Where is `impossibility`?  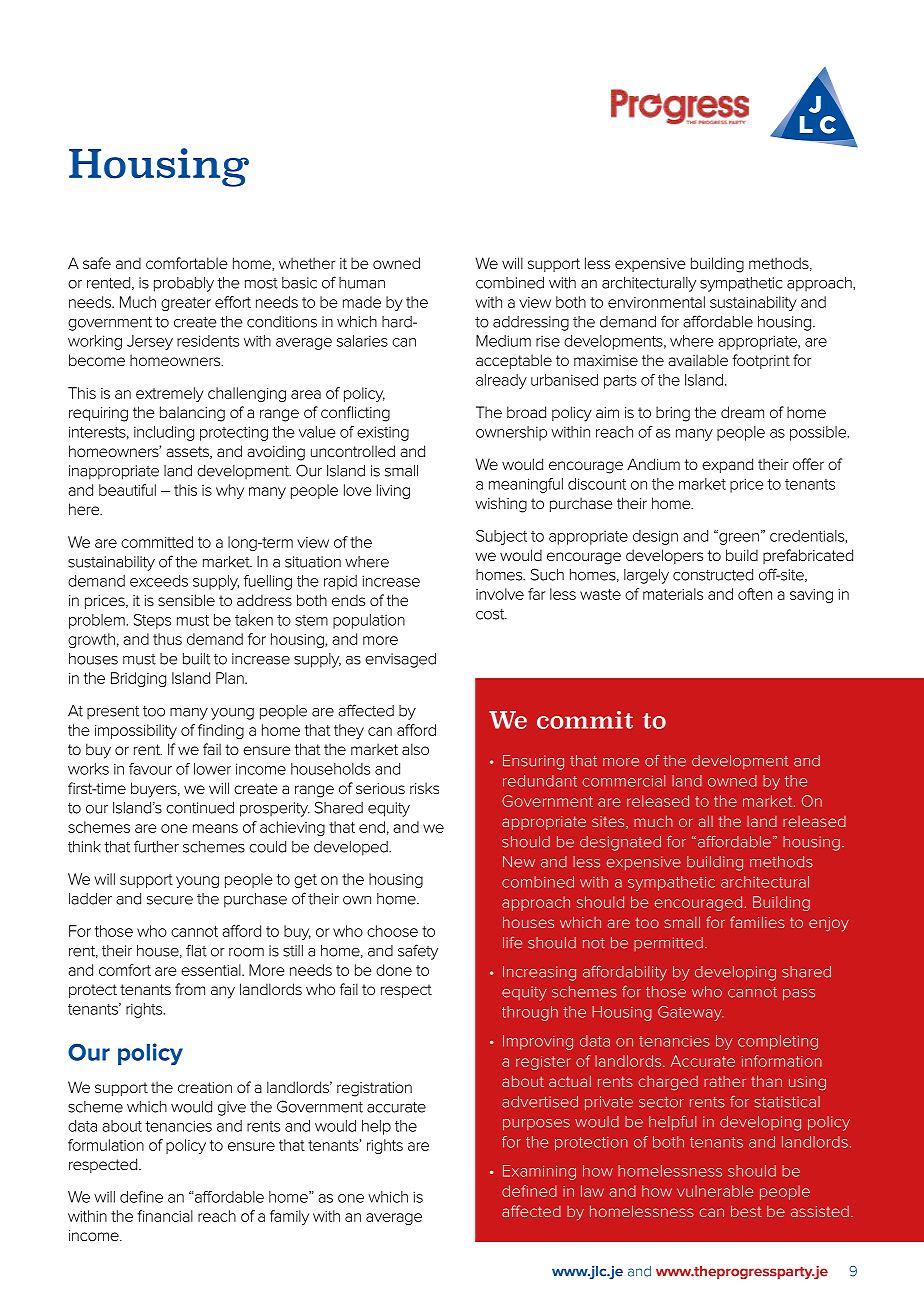
impossibility is located at coordinates (136, 731).
